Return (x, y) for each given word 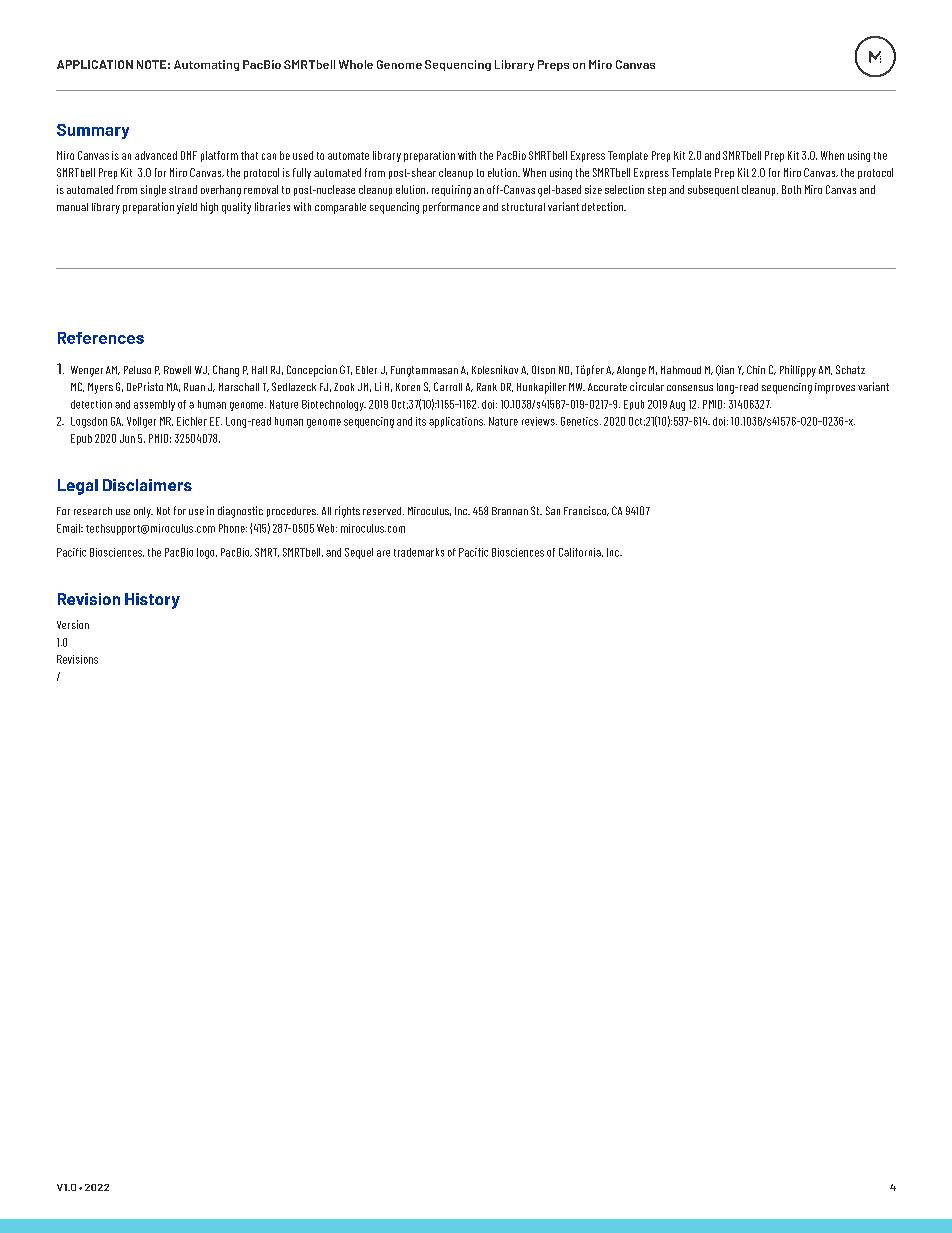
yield (187, 208)
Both (791, 189)
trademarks (419, 552)
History (152, 601)
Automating (206, 65)
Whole (356, 64)
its (421, 421)
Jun (127, 438)
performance (451, 208)
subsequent (713, 190)
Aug (677, 405)
